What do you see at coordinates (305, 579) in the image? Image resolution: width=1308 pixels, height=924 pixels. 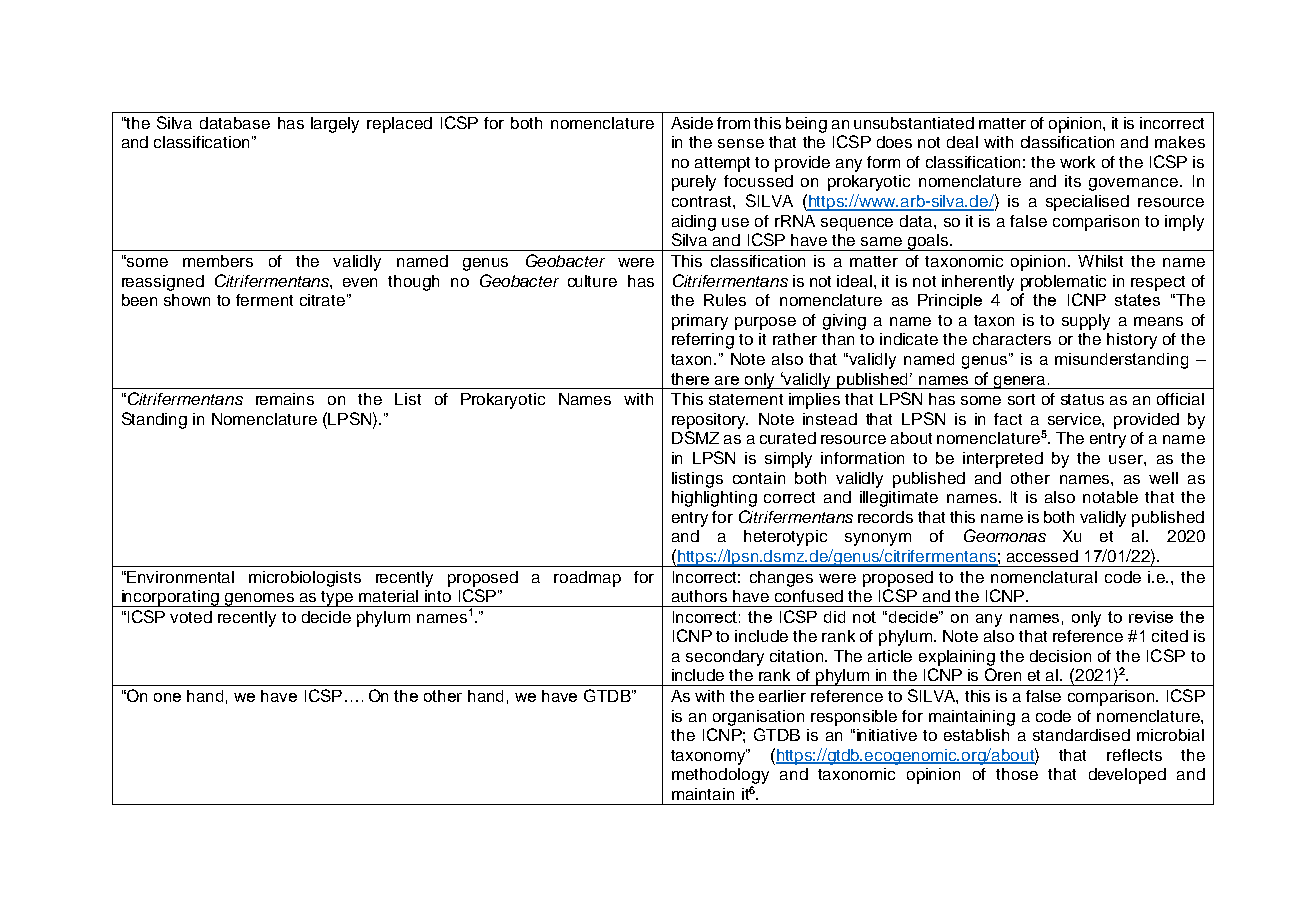 I see `microbiologists` at bounding box center [305, 579].
